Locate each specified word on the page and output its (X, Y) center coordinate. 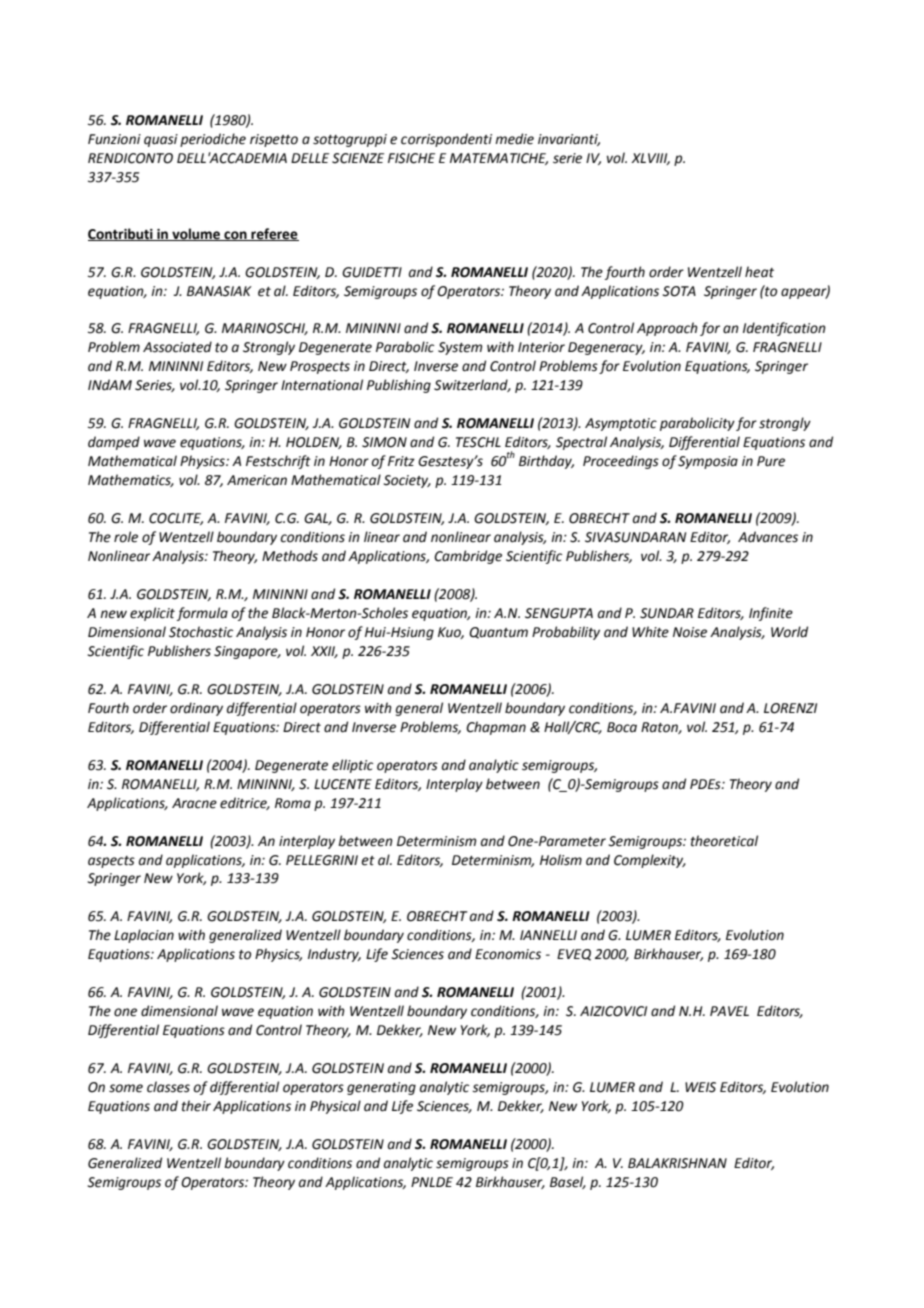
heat (759, 272)
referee (274, 234)
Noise (690, 632)
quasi (161, 140)
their (196, 1106)
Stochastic (201, 632)
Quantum (498, 633)
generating (381, 1088)
